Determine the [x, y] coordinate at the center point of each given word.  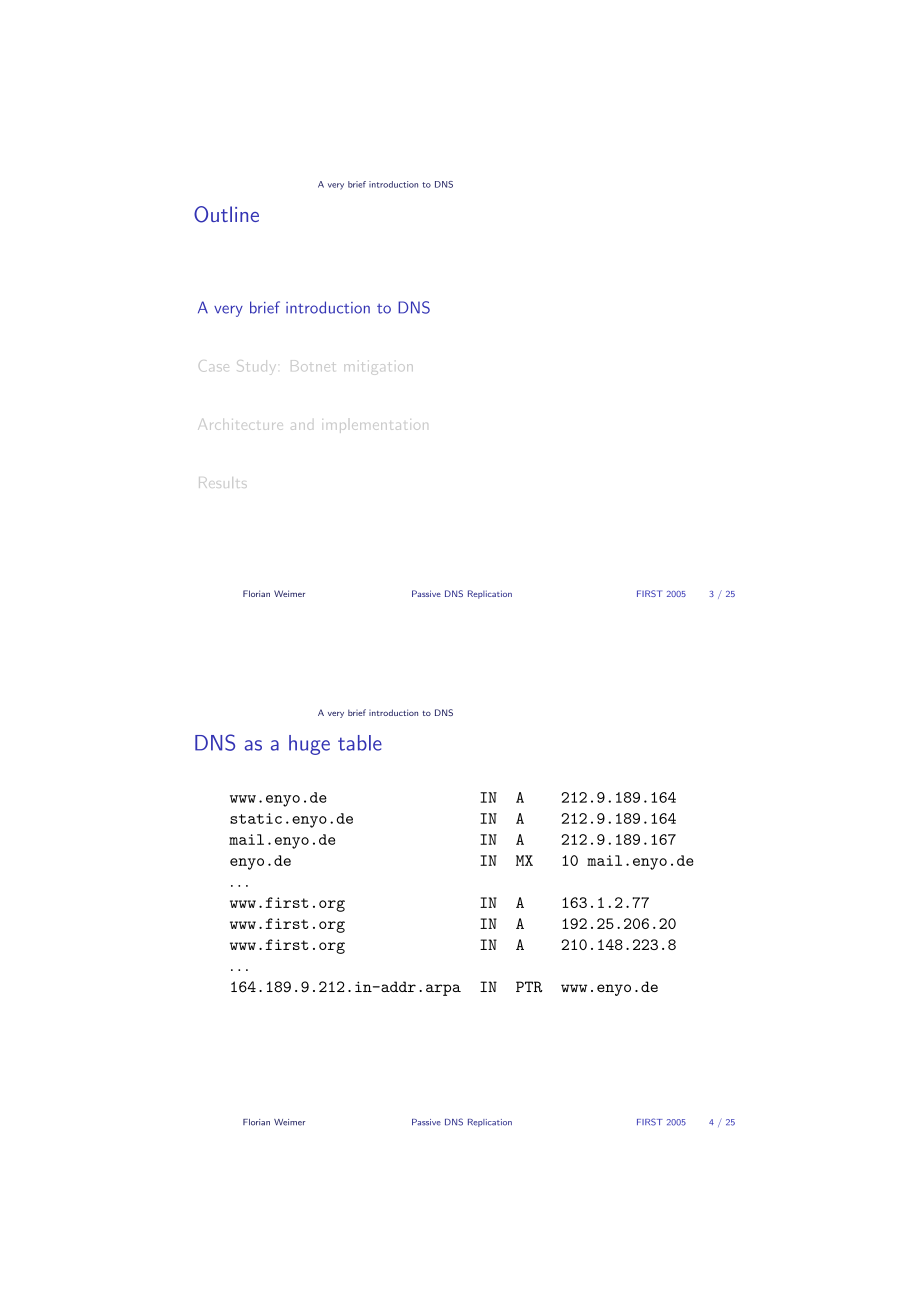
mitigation [380, 368]
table [360, 743]
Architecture [240, 425]
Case [212, 366]
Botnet [312, 365]
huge [309, 745]
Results [223, 482]
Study [254, 366]
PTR [529, 986]
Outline [226, 214]
